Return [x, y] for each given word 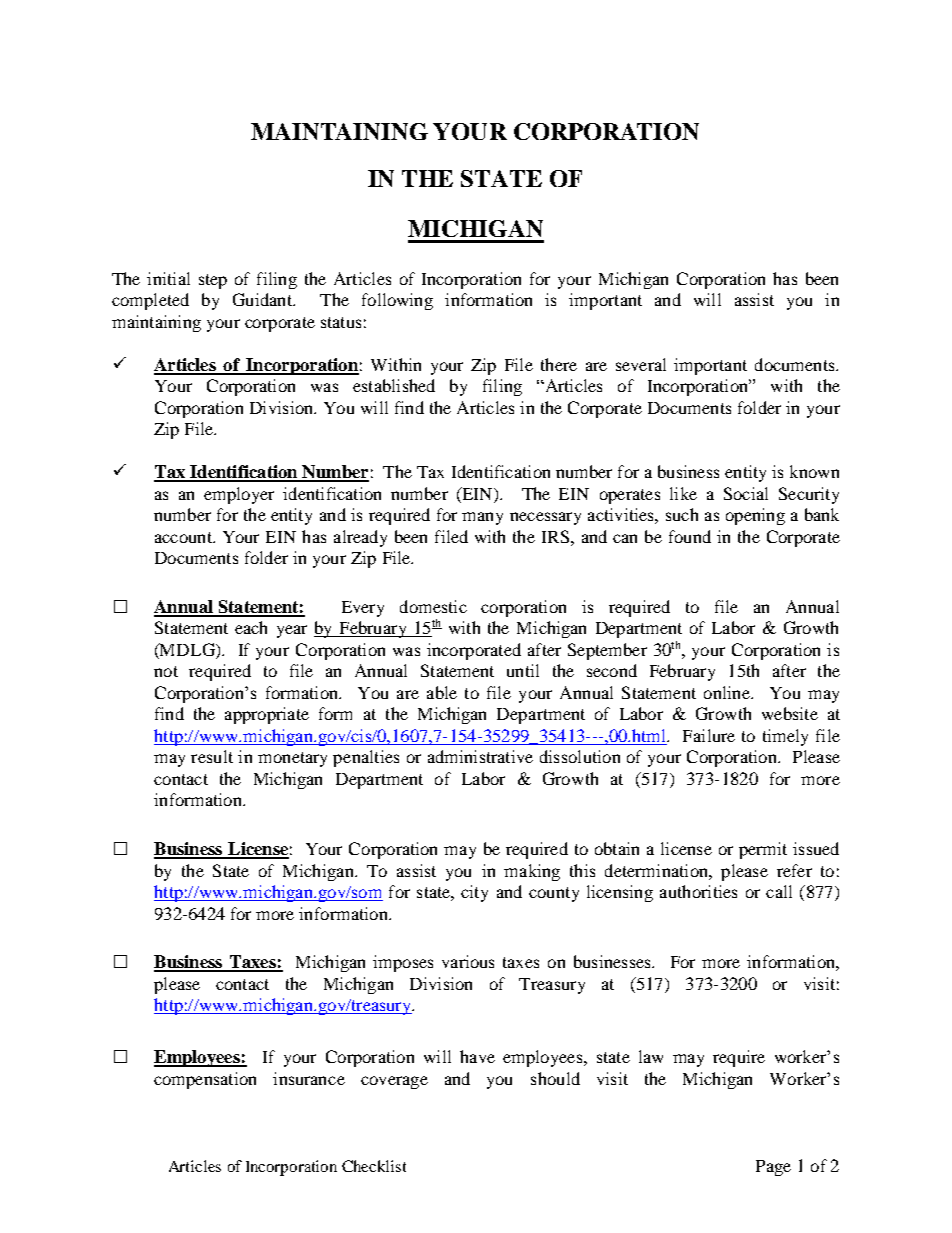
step [213, 281]
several [641, 364]
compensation [205, 1080]
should [555, 1078]
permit [763, 850]
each [251, 627]
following [397, 301]
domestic [433, 606]
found [690, 536]
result [212, 756]
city [474, 893]
